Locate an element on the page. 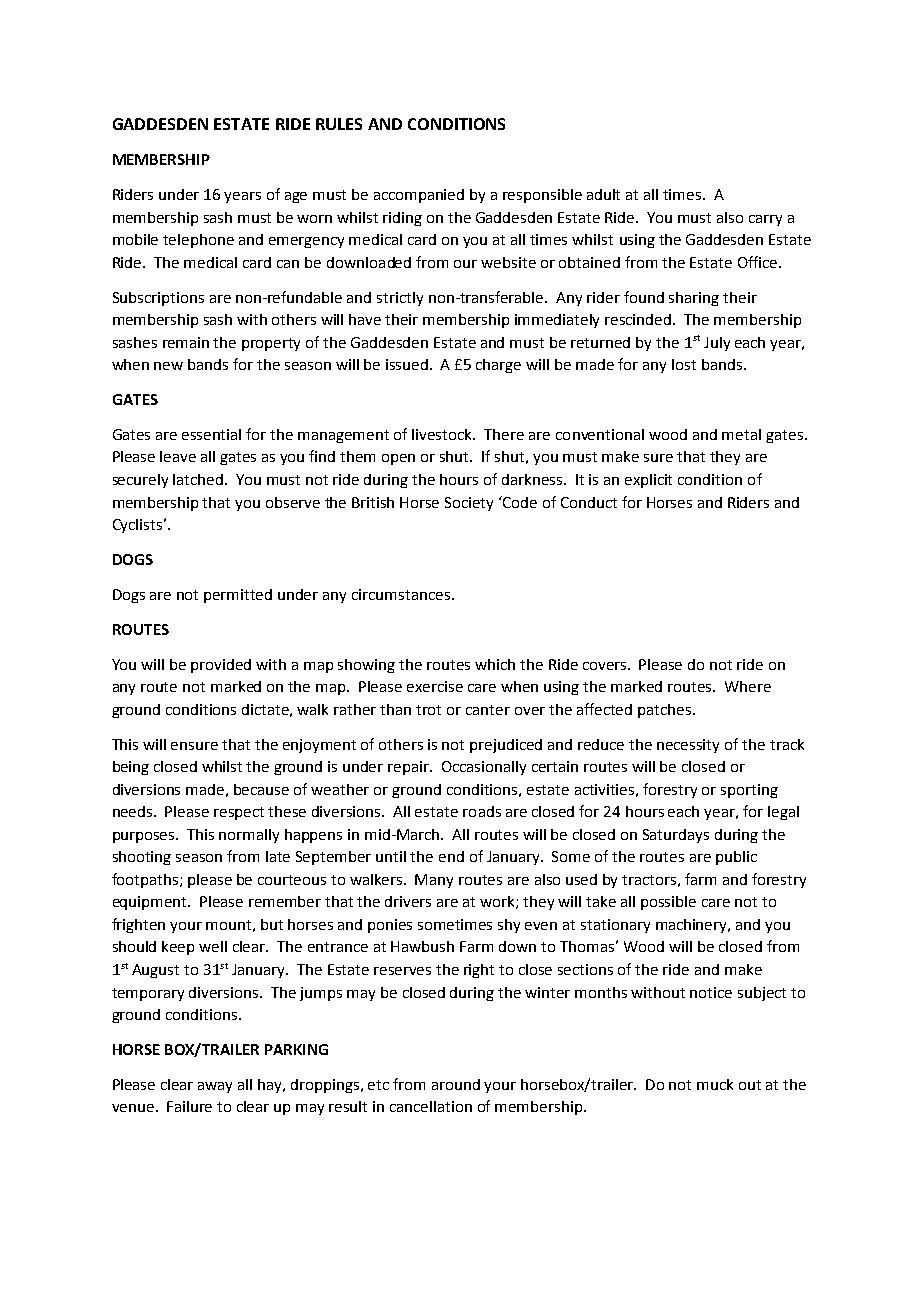  permitted is located at coordinates (238, 596).
